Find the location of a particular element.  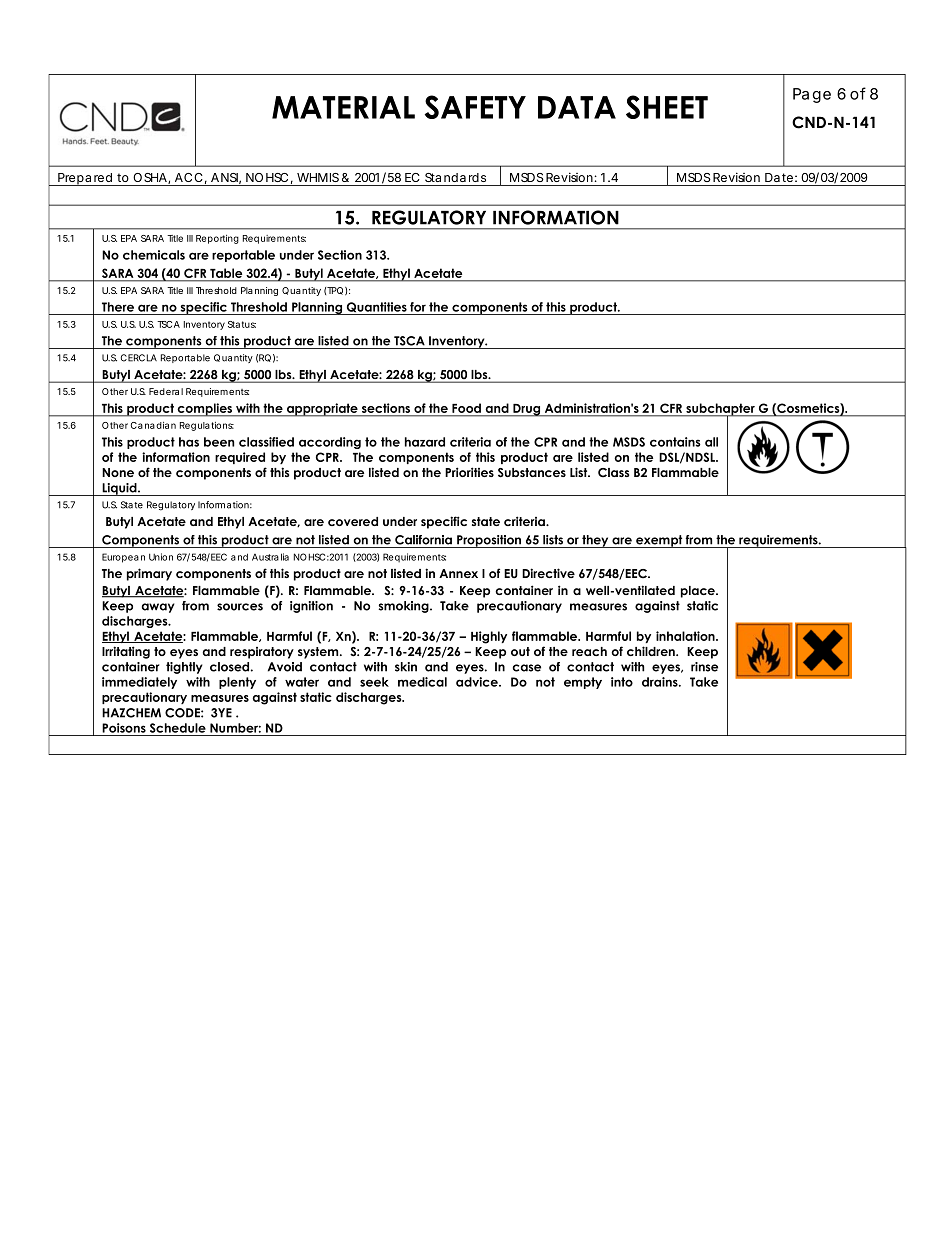

Union is located at coordinates (161, 557).
